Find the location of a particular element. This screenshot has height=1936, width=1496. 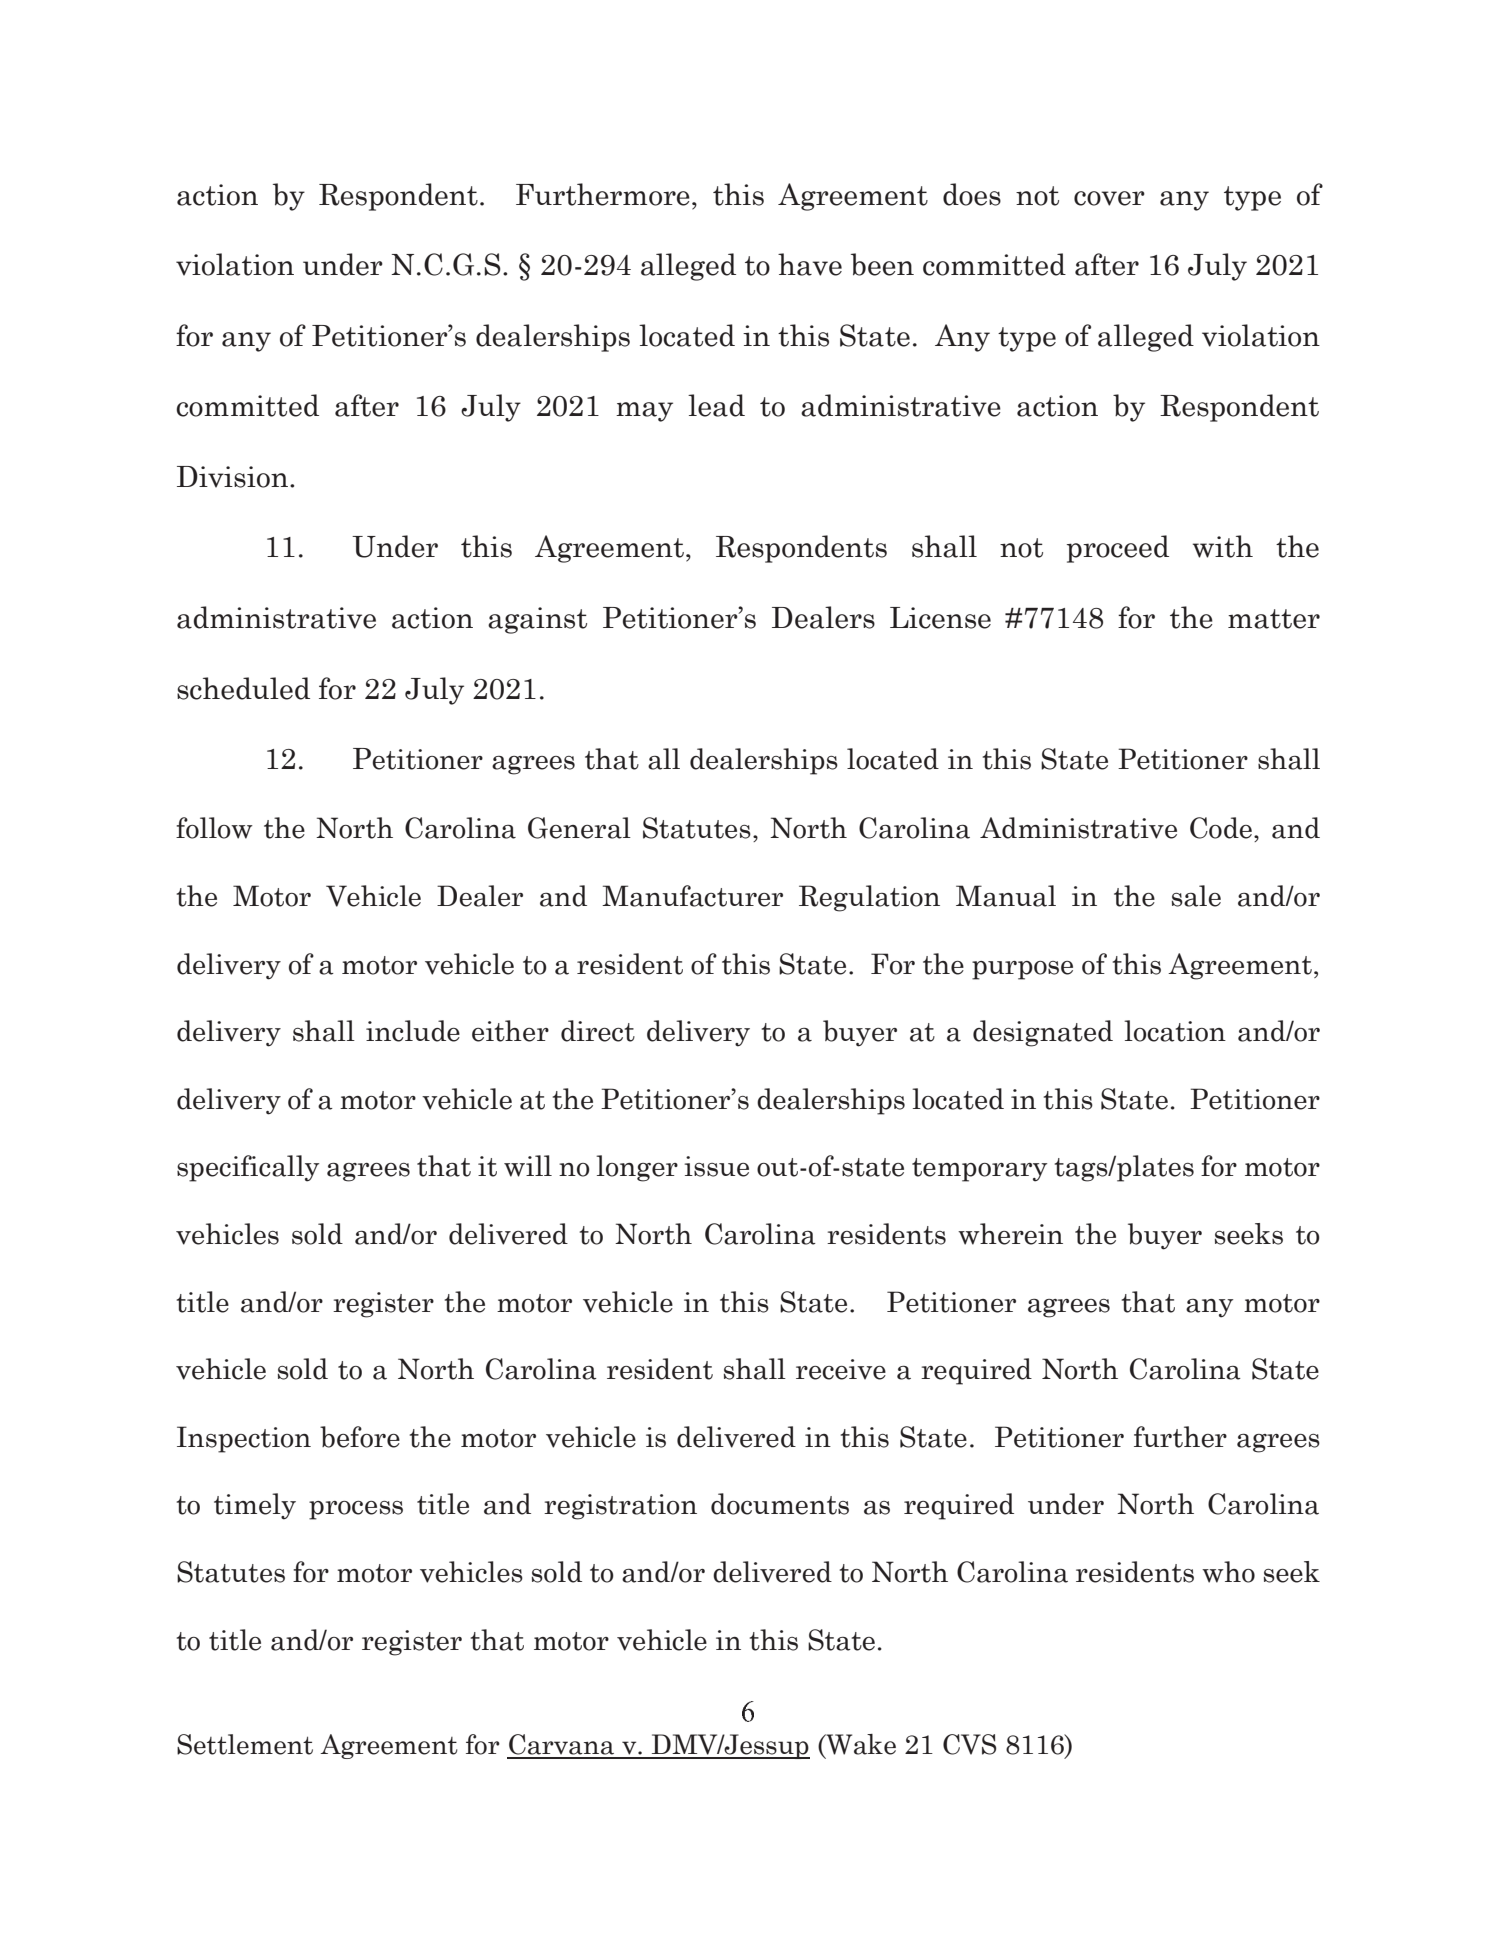

before is located at coordinates (360, 1437).
